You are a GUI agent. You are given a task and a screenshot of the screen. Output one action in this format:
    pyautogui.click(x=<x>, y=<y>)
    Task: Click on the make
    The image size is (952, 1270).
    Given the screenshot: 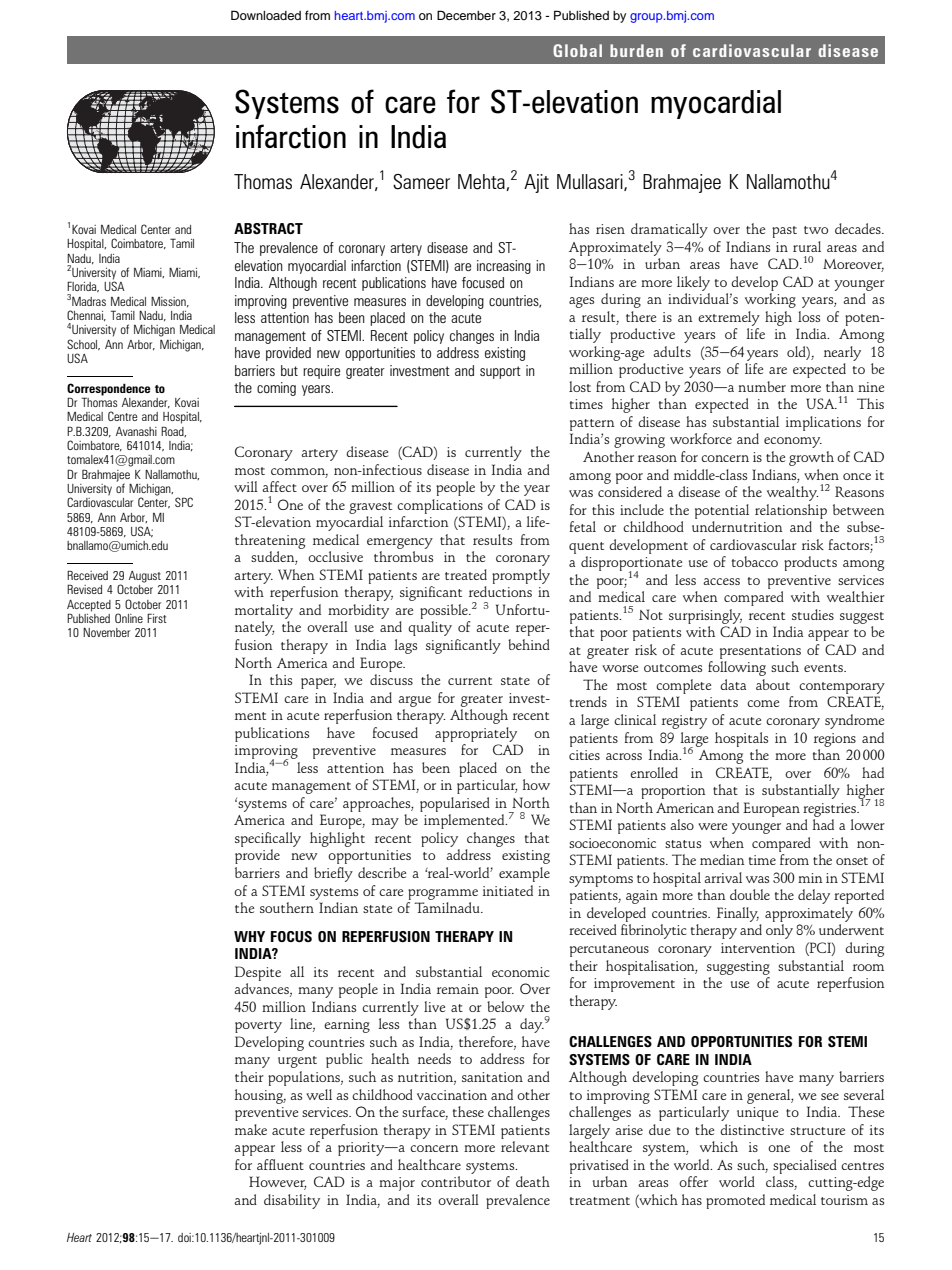 What is the action you would take?
    pyautogui.click(x=251, y=1129)
